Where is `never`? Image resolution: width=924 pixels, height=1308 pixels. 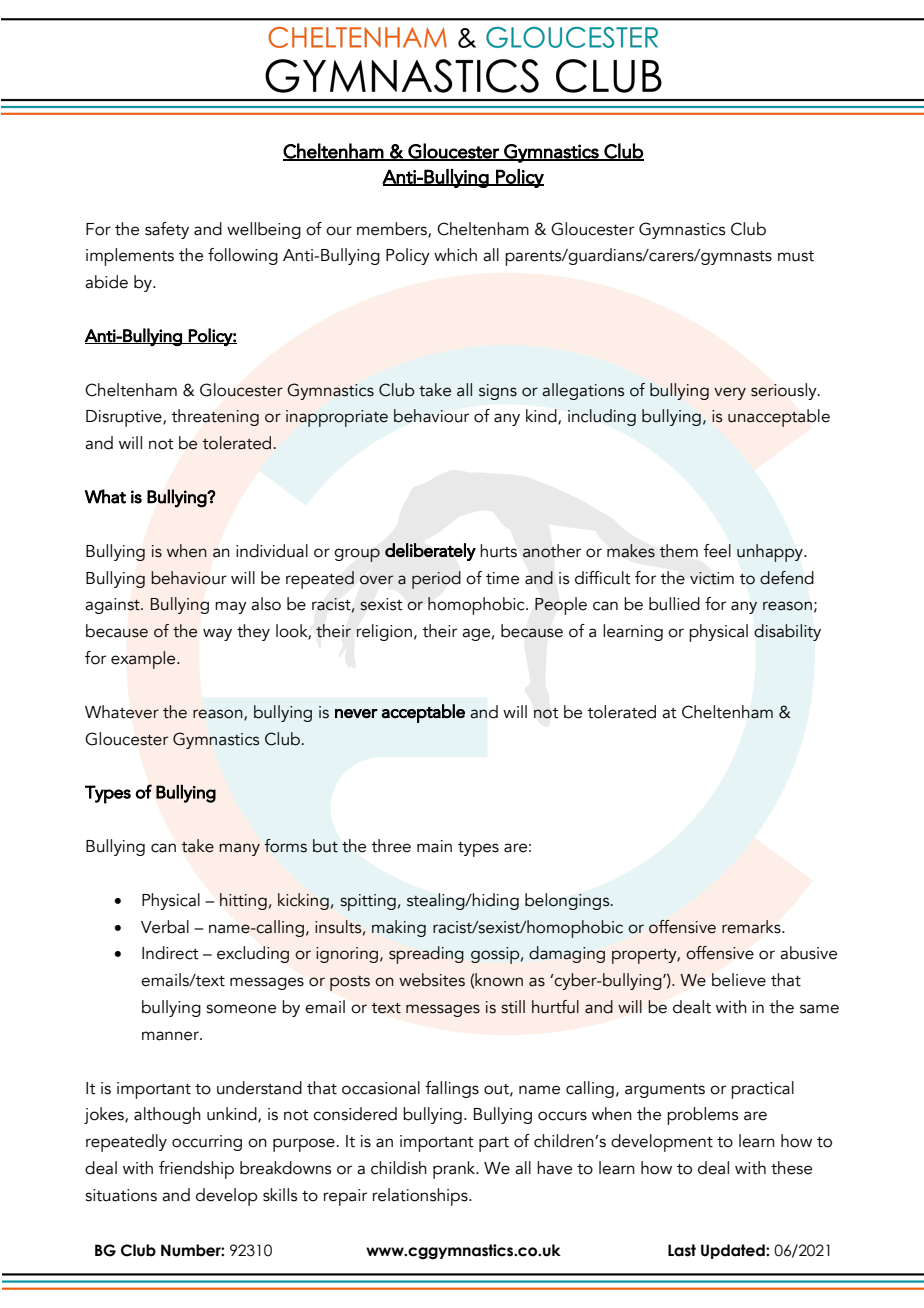
never is located at coordinates (356, 714).
